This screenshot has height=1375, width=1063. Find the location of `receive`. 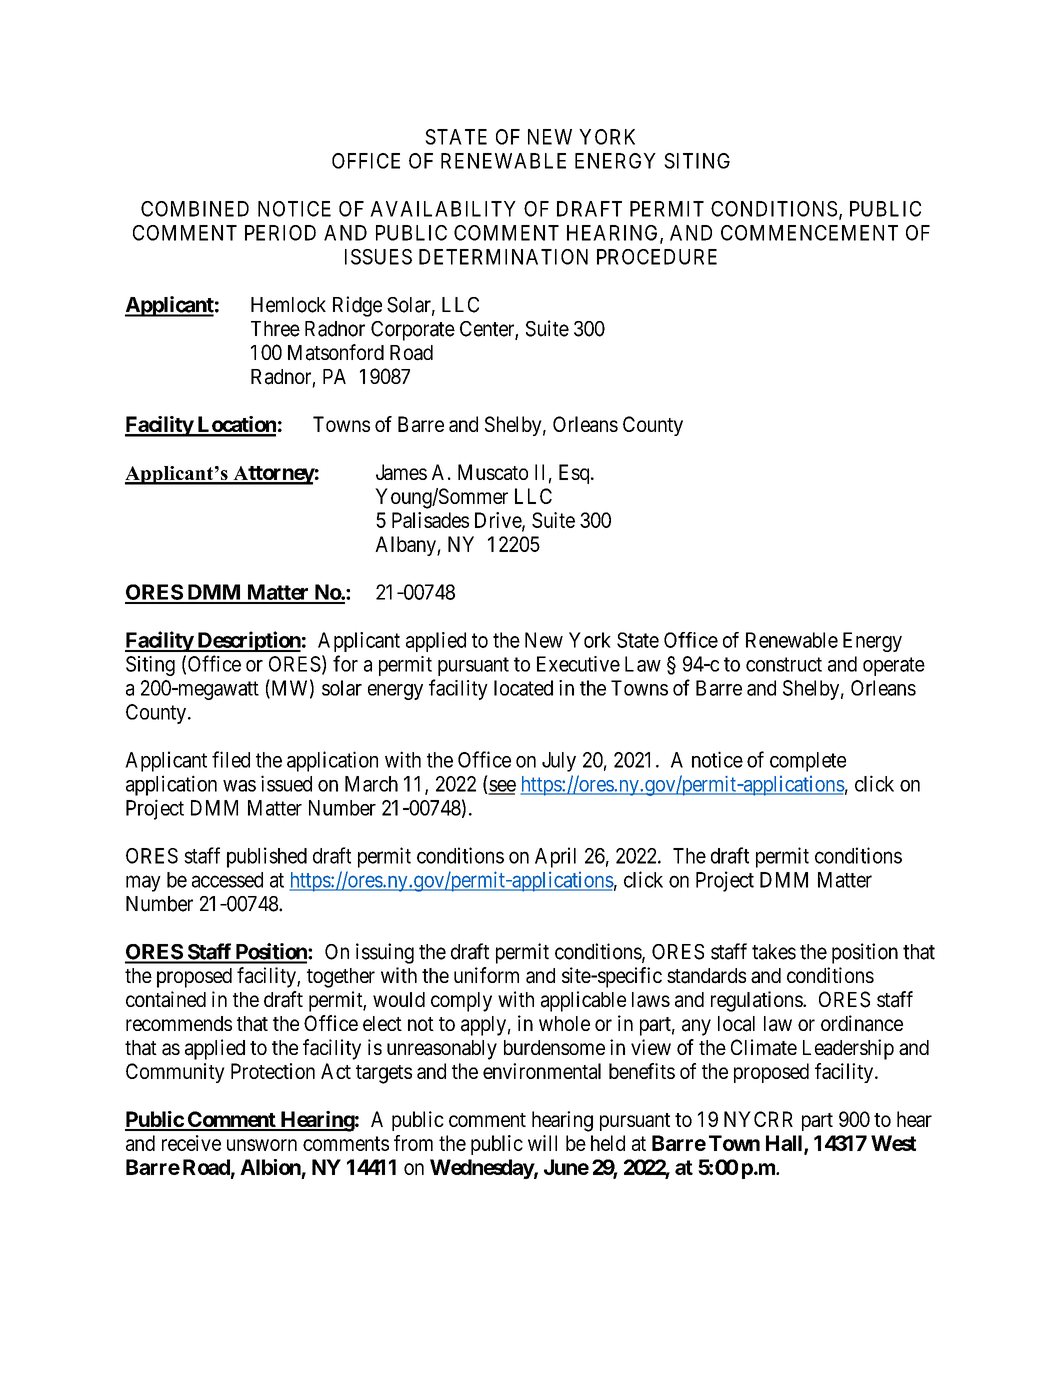

receive is located at coordinates (191, 1143).
